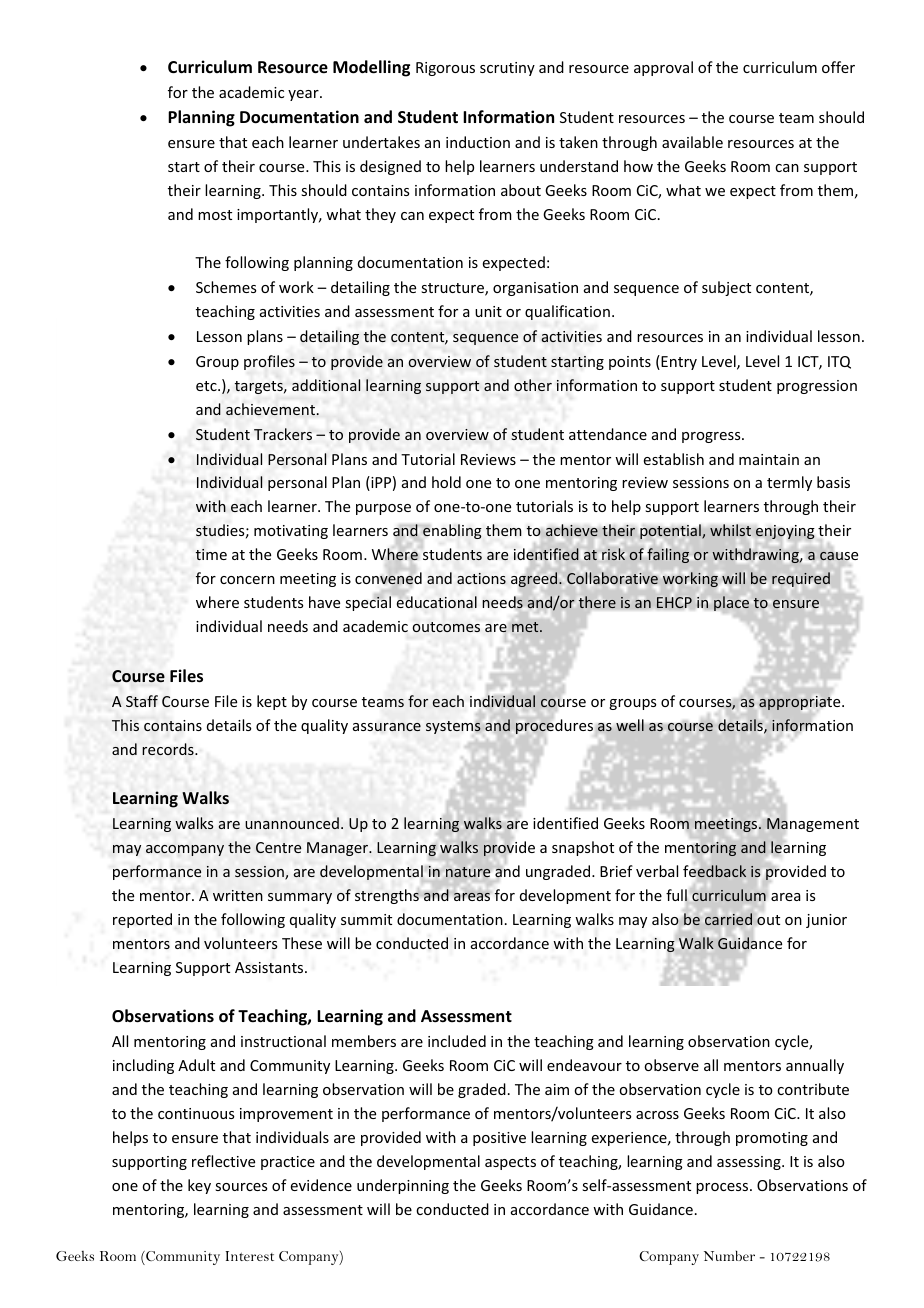  Describe the element at coordinates (692, 142) in the page. I see `available` at that location.
